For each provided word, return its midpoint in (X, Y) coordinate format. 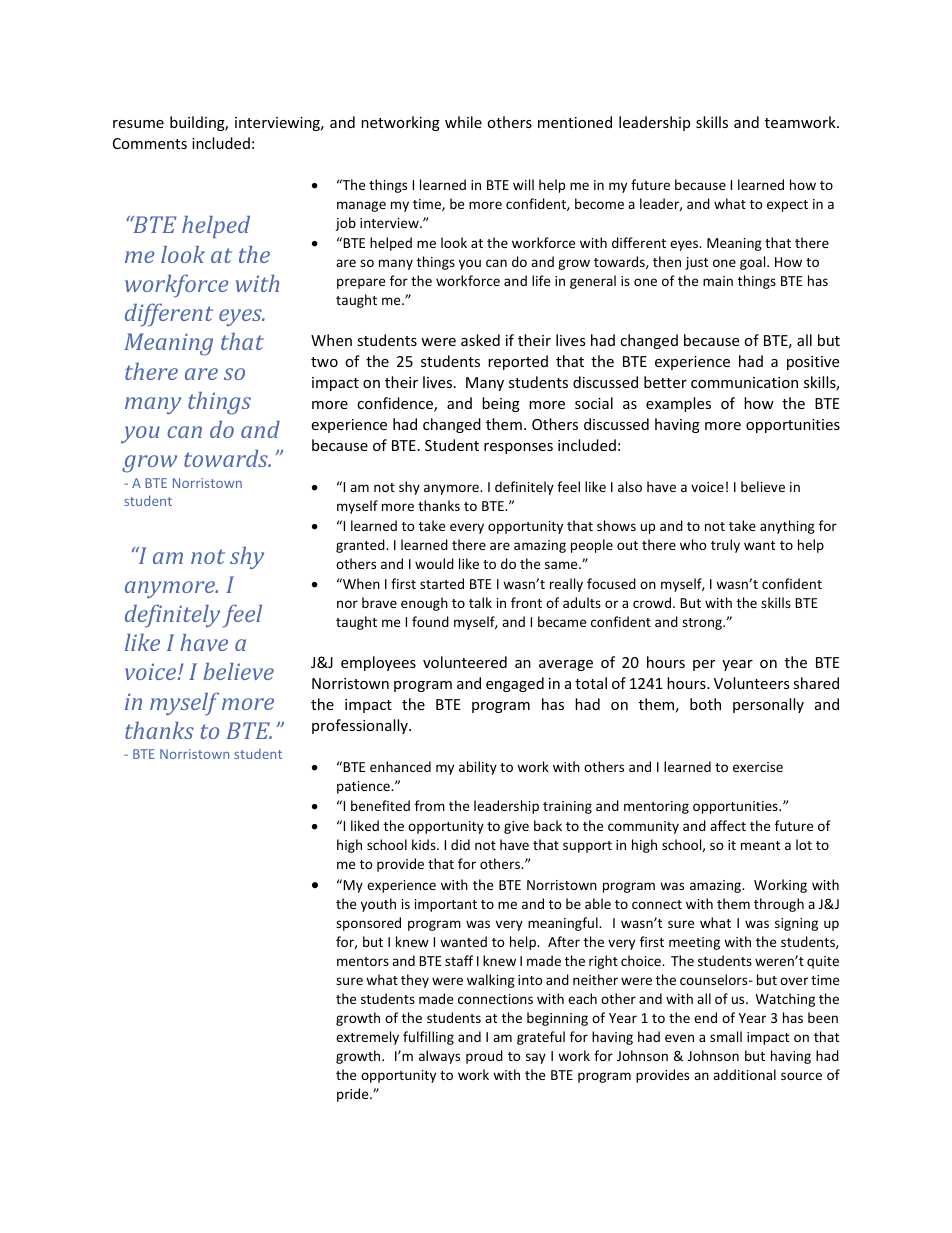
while (463, 122)
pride (354, 1095)
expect (787, 206)
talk (480, 602)
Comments (150, 143)
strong (703, 624)
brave (379, 602)
